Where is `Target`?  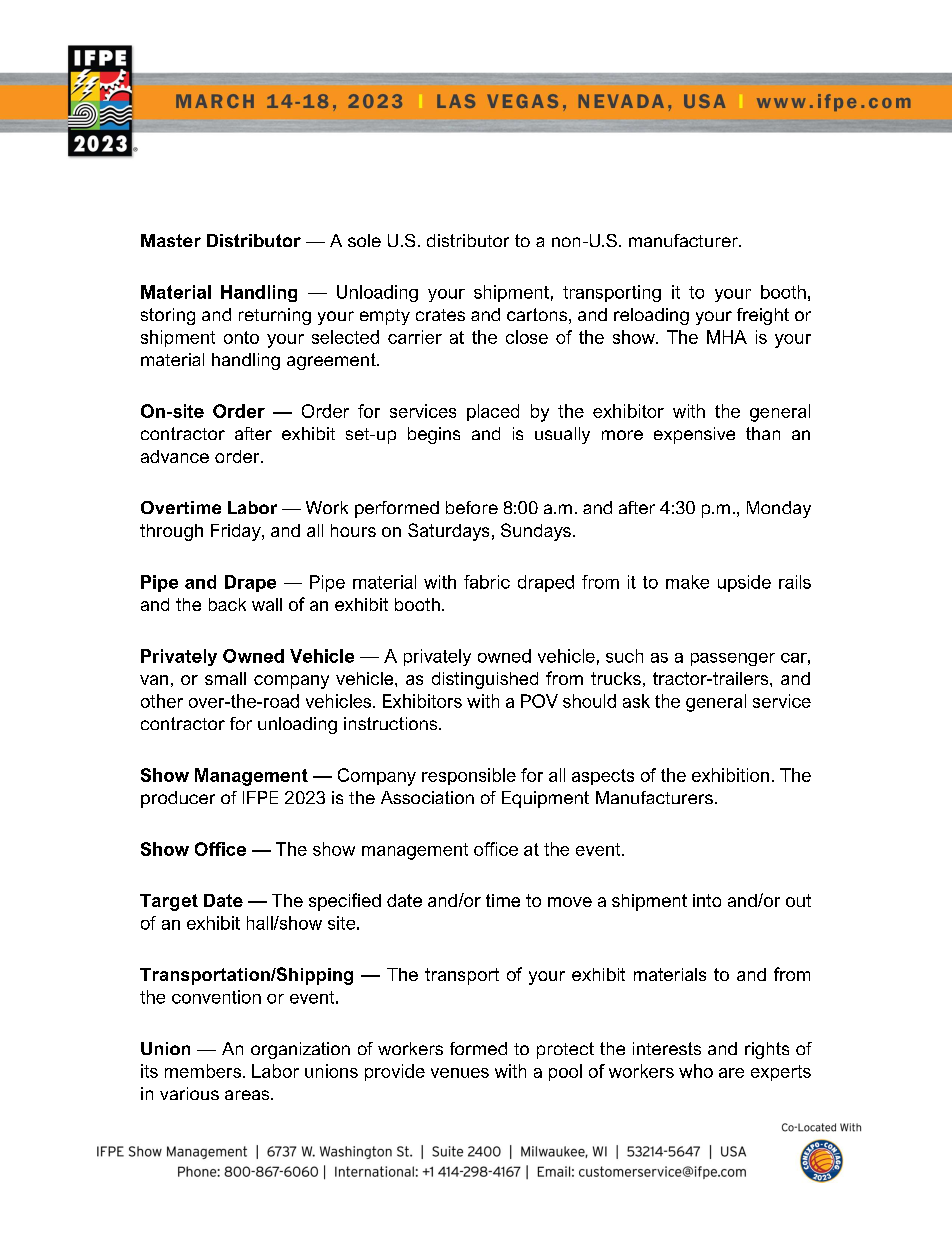 Target is located at coordinates (169, 902).
